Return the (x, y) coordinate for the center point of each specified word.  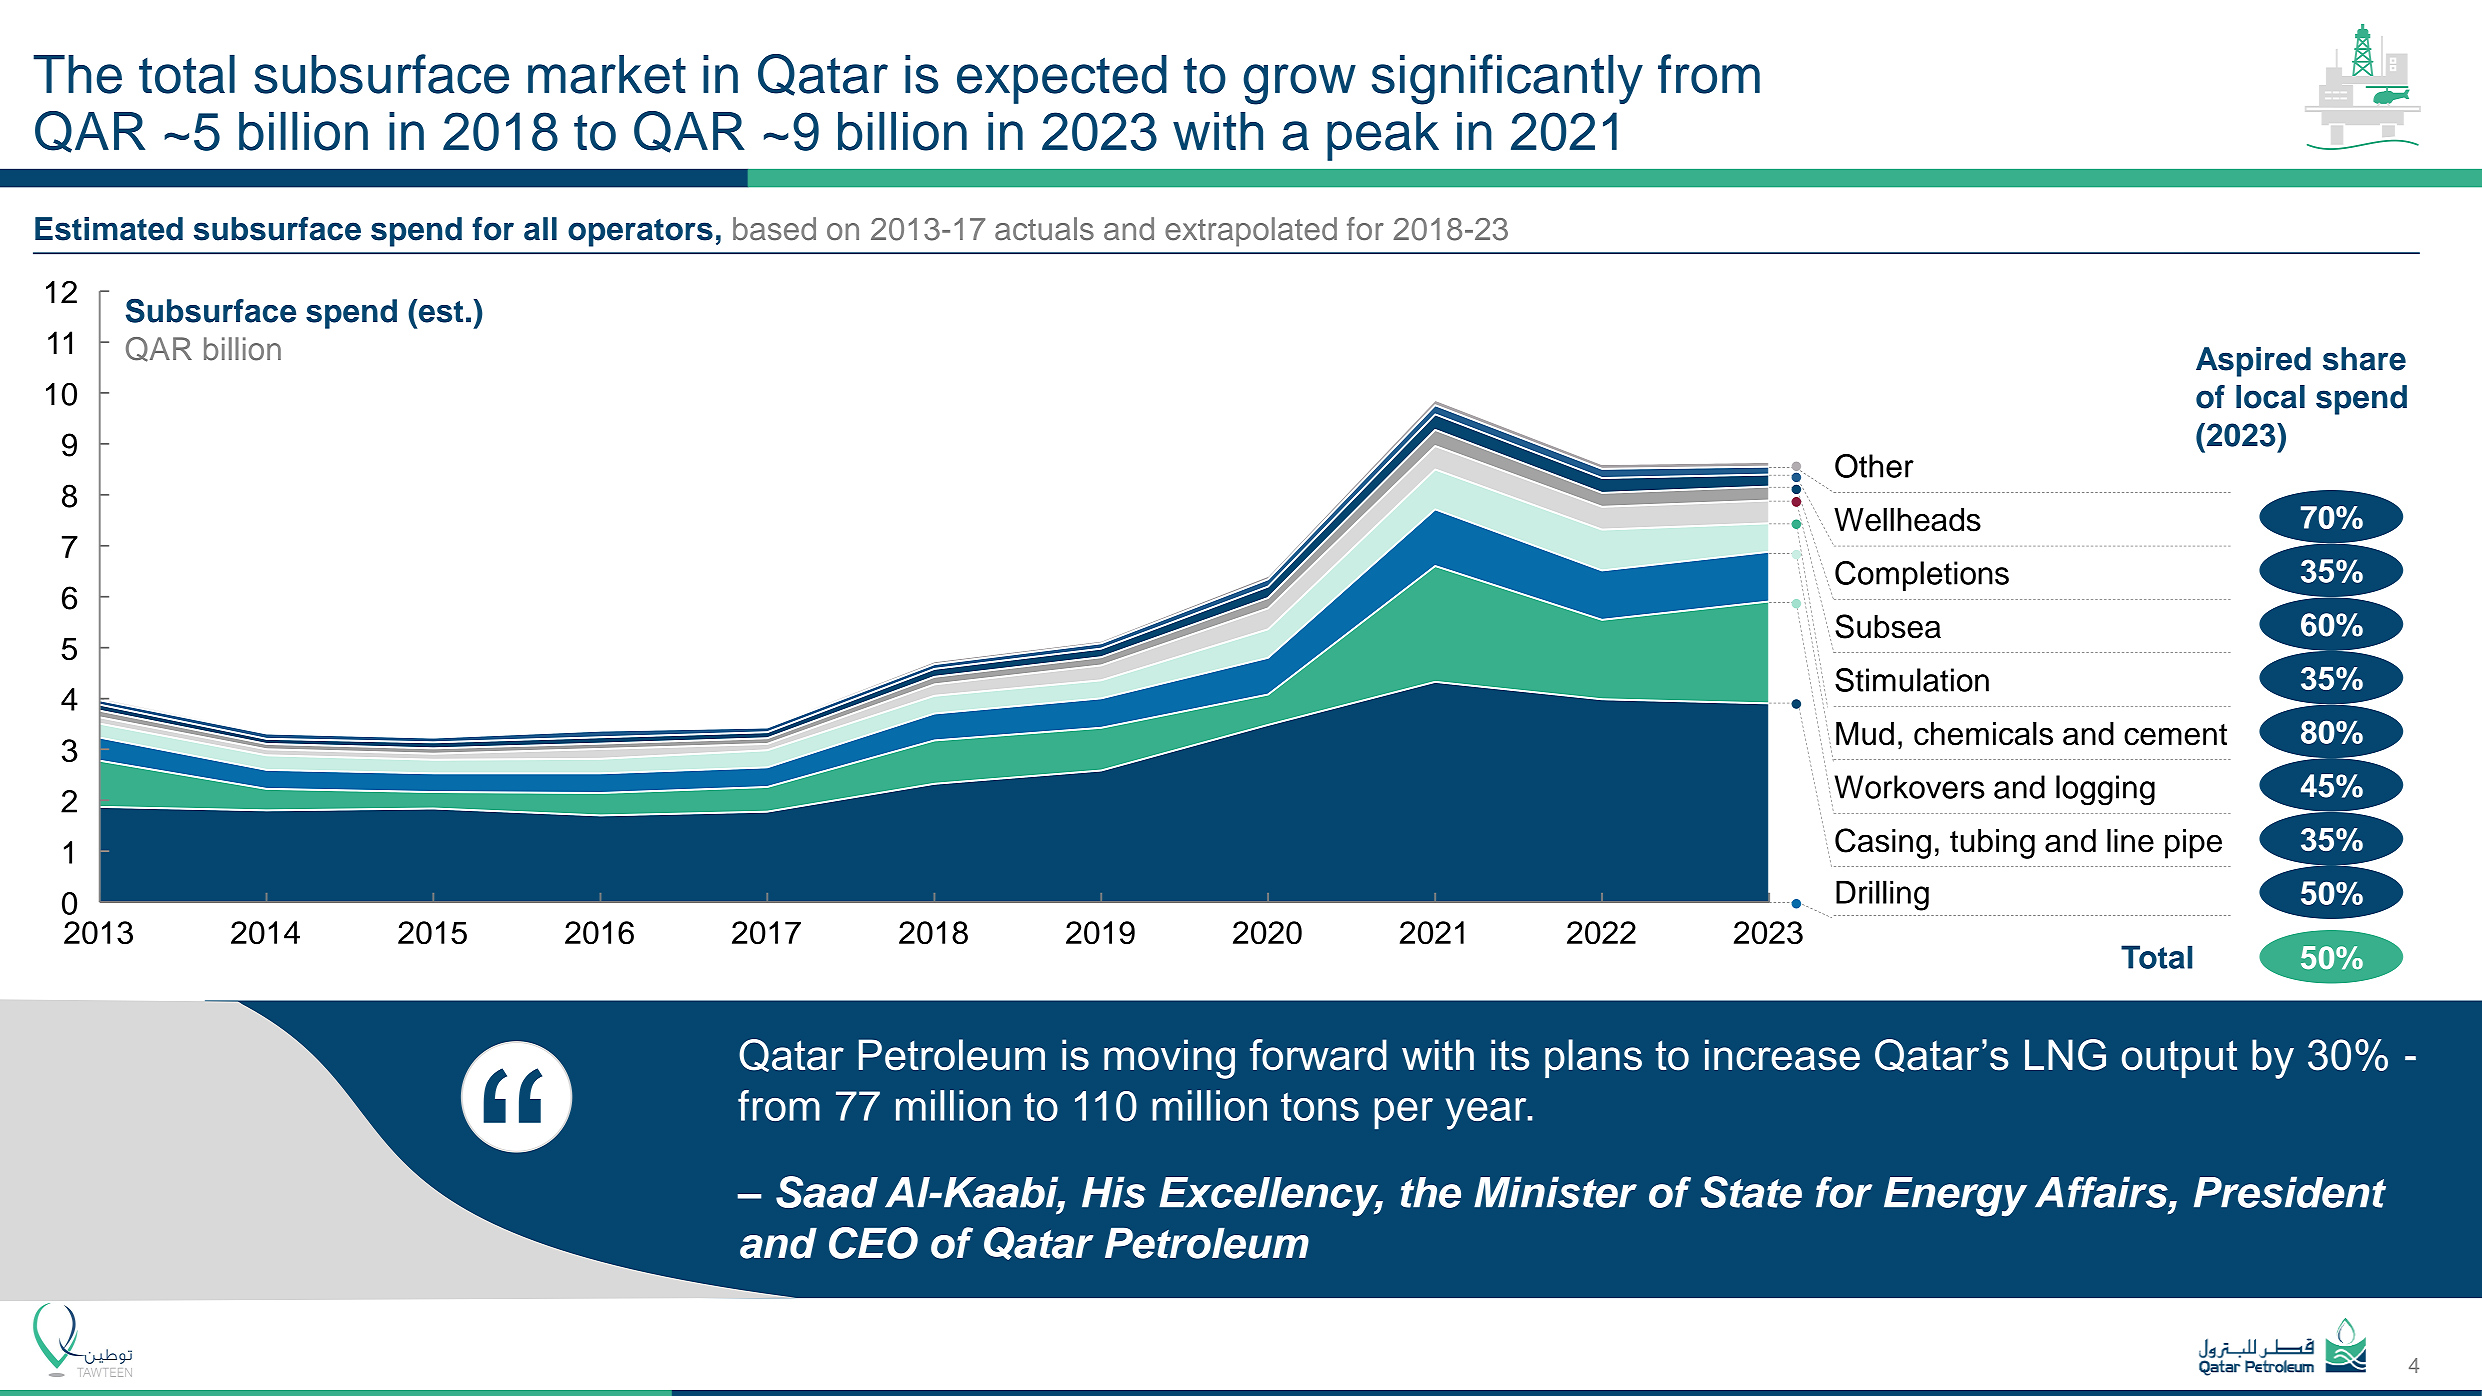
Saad (827, 1192)
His (1114, 1192)
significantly (1507, 79)
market (607, 74)
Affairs (2102, 1192)
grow (1299, 84)
